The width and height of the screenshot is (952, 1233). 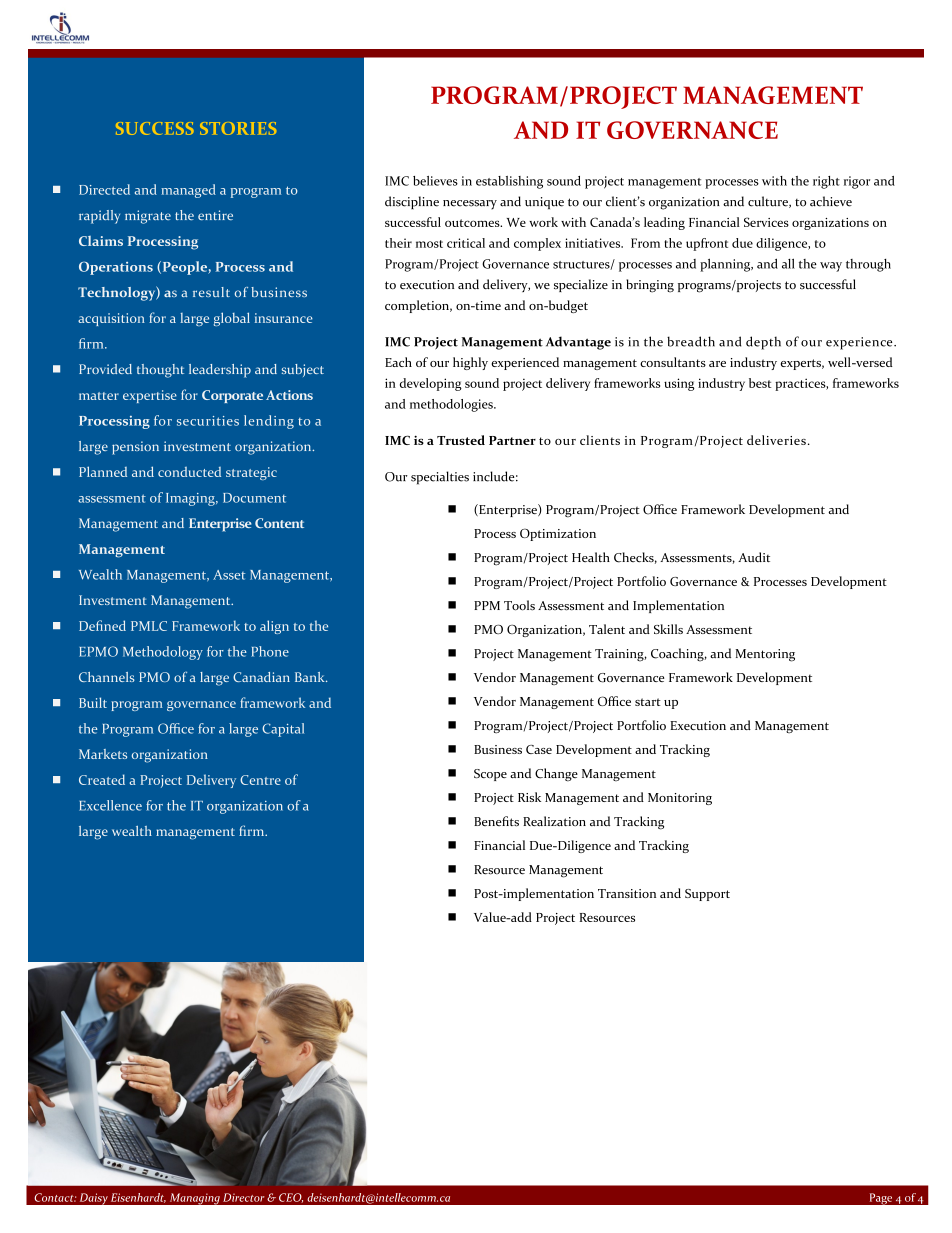 What do you see at coordinates (826, 182) in the screenshot?
I see `right` at bounding box center [826, 182].
